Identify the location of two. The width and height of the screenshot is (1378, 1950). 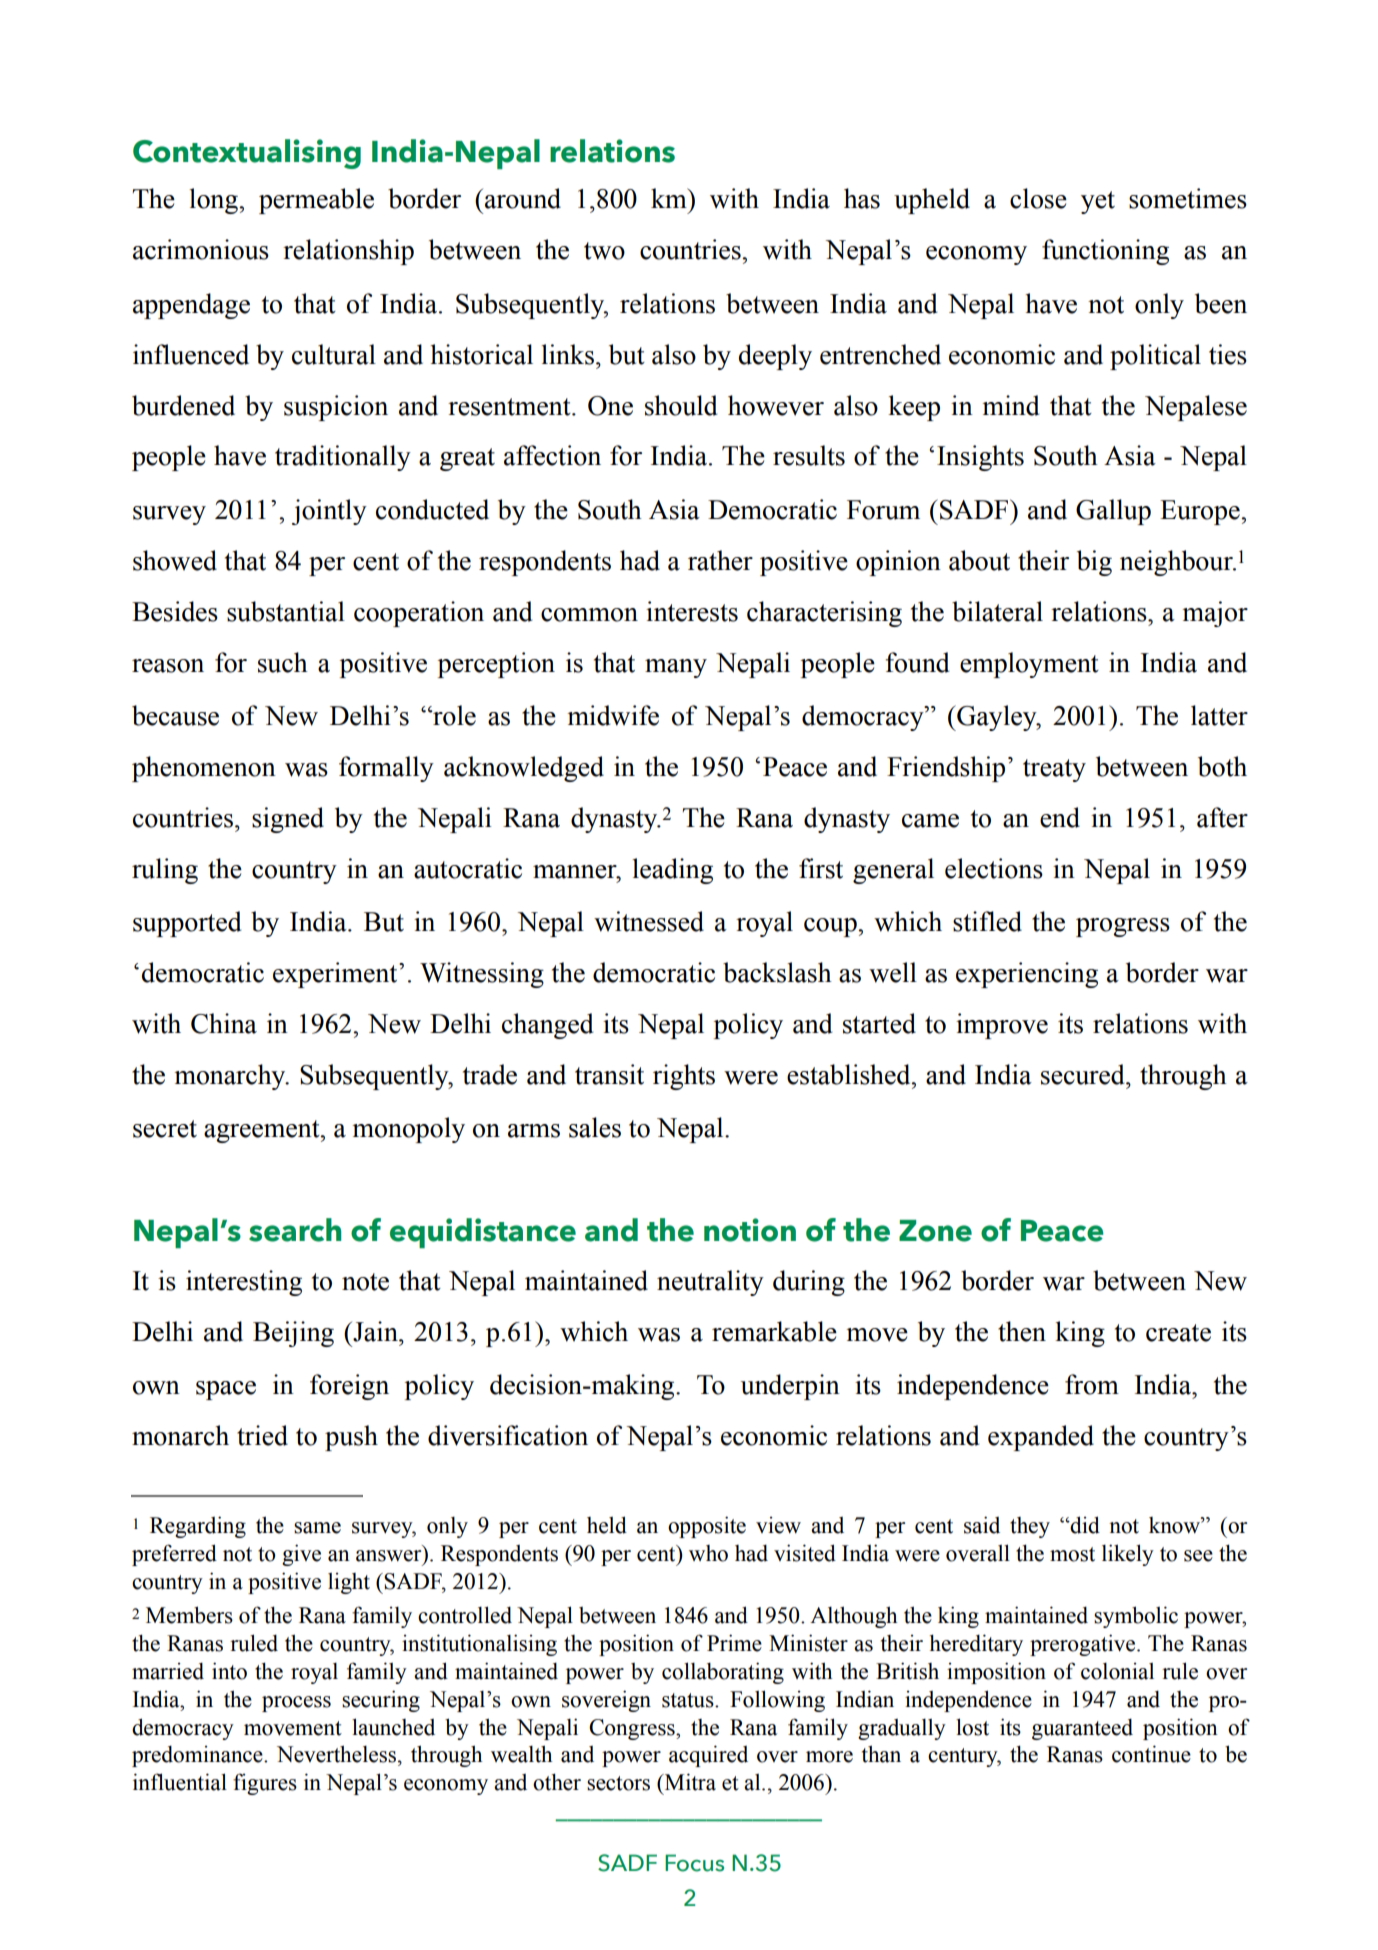
(604, 251).
